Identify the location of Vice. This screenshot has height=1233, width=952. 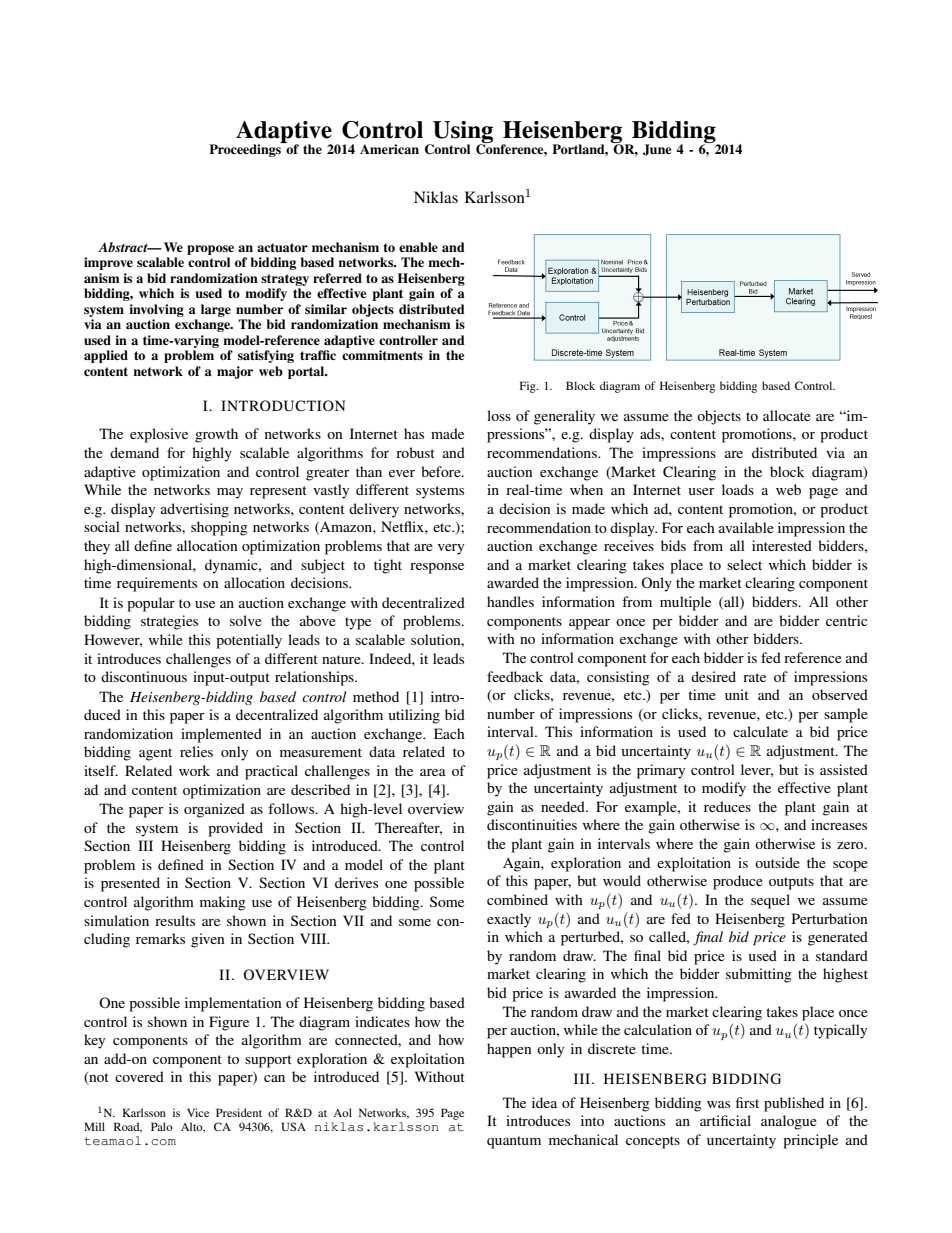
(198, 1112).
